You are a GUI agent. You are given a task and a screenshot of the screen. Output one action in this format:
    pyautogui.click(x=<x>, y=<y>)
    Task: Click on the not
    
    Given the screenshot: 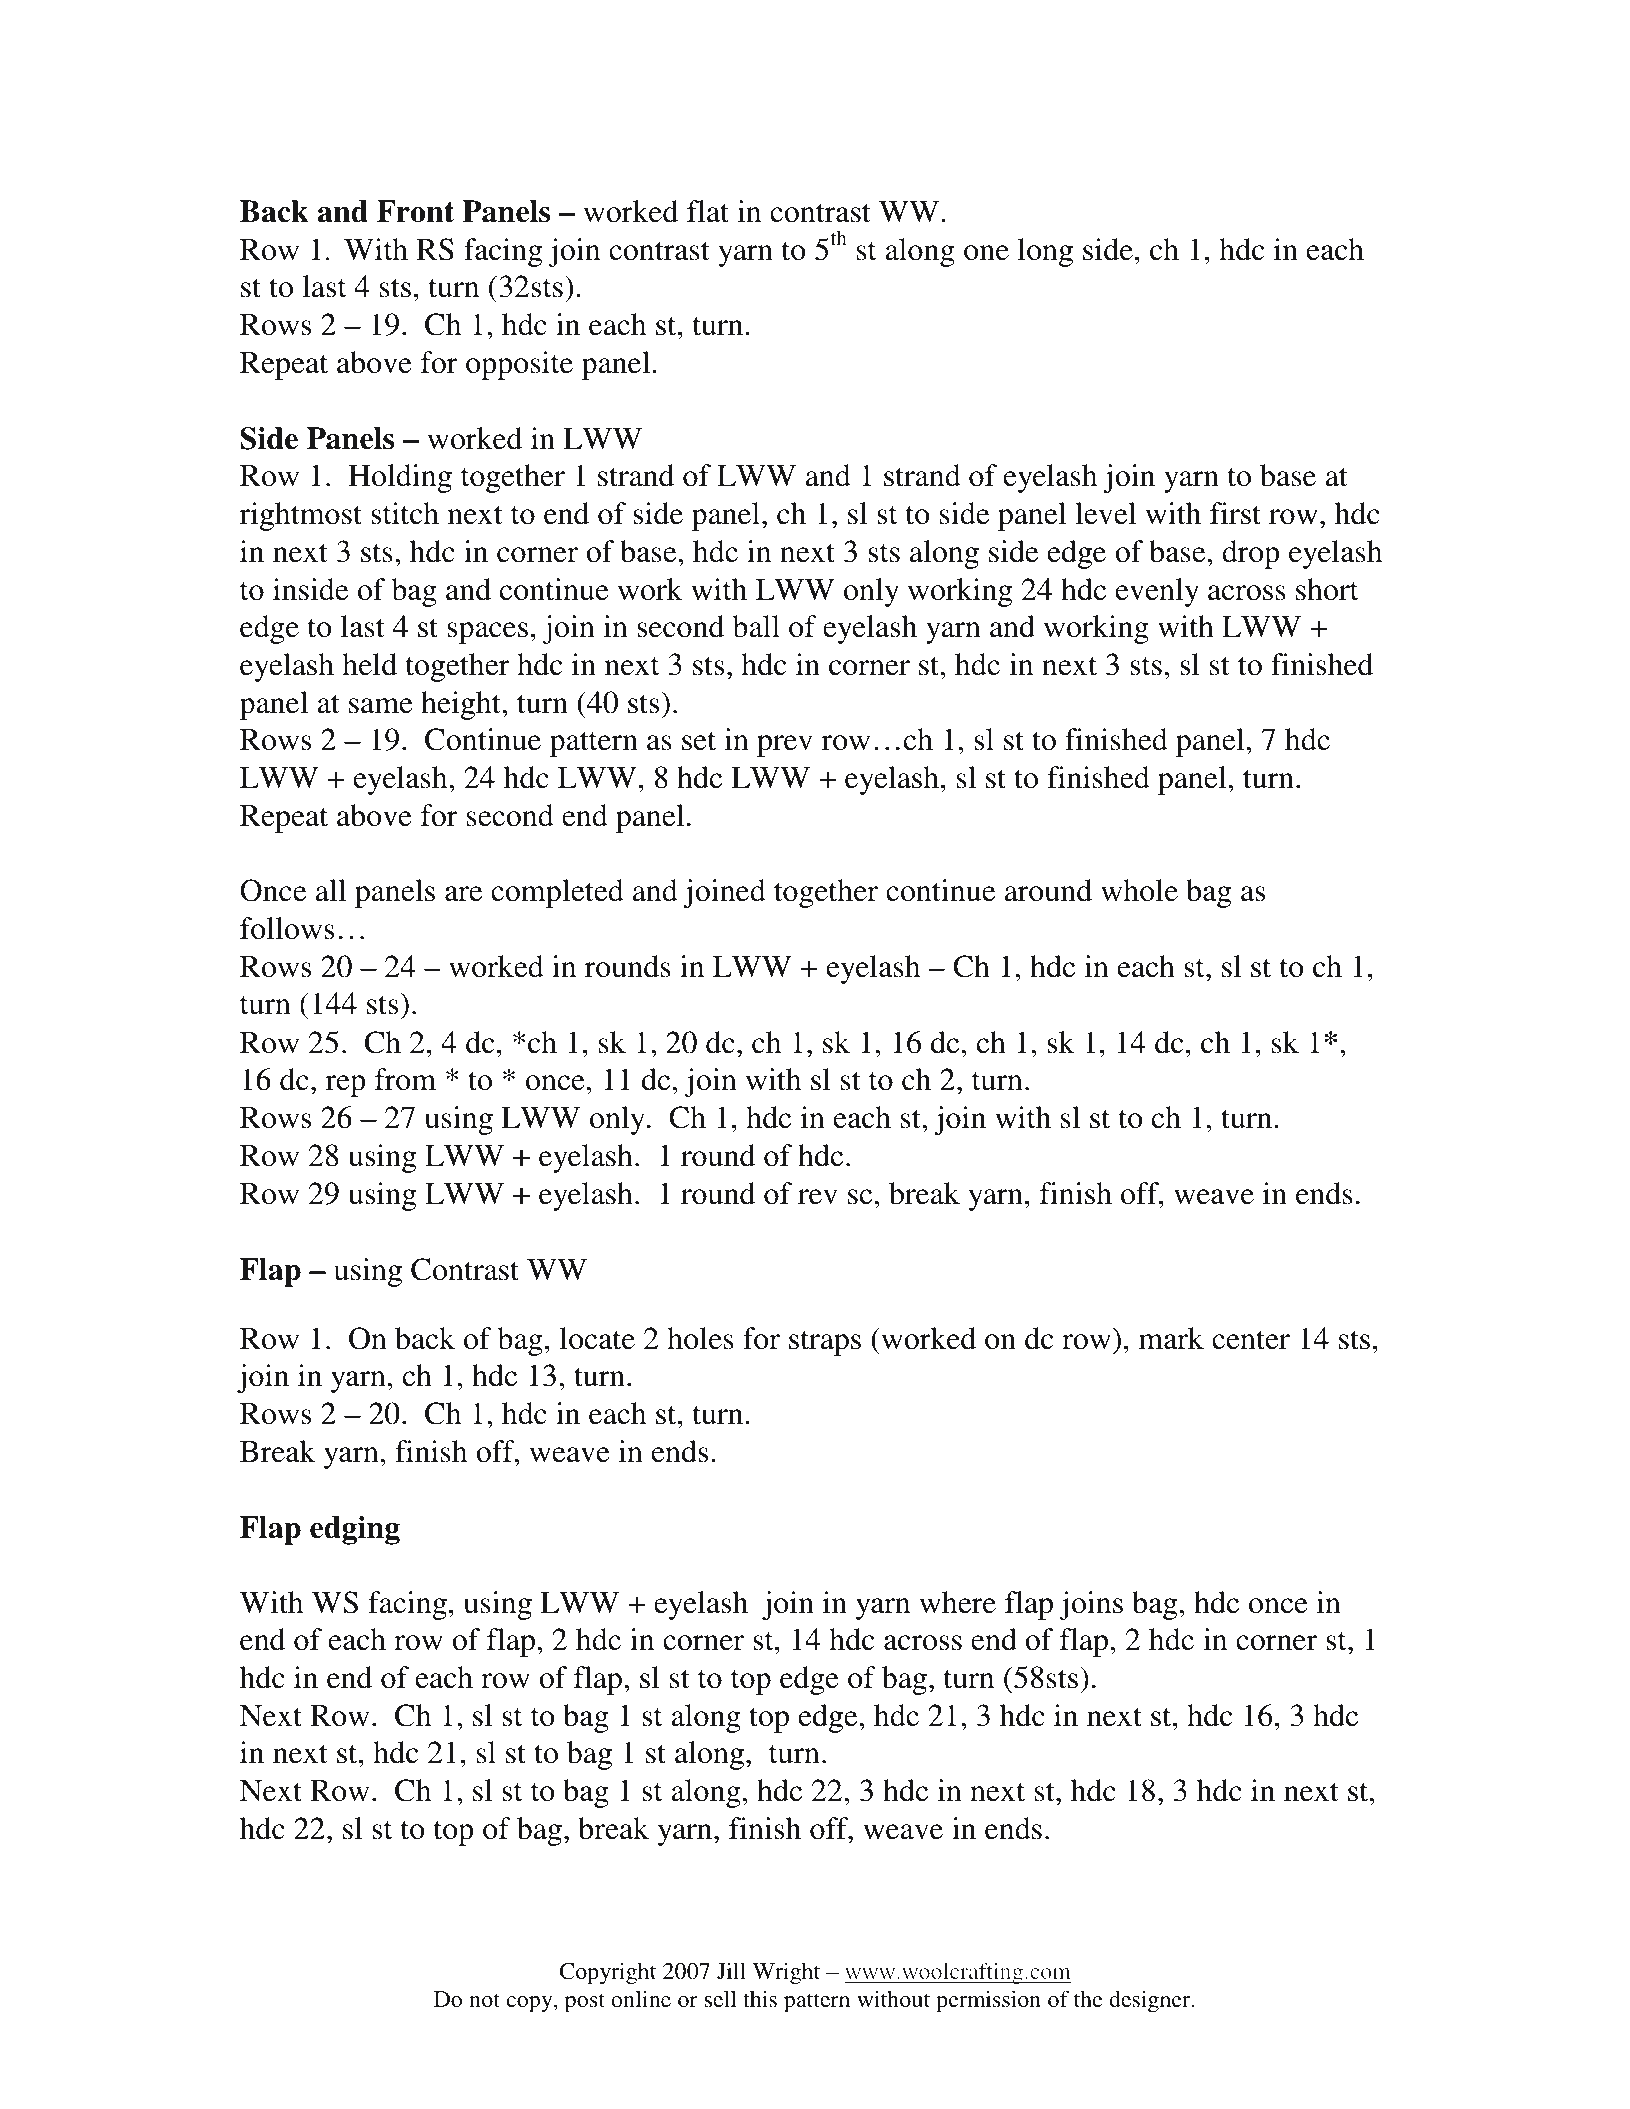 What is the action you would take?
    pyautogui.click(x=484, y=2000)
